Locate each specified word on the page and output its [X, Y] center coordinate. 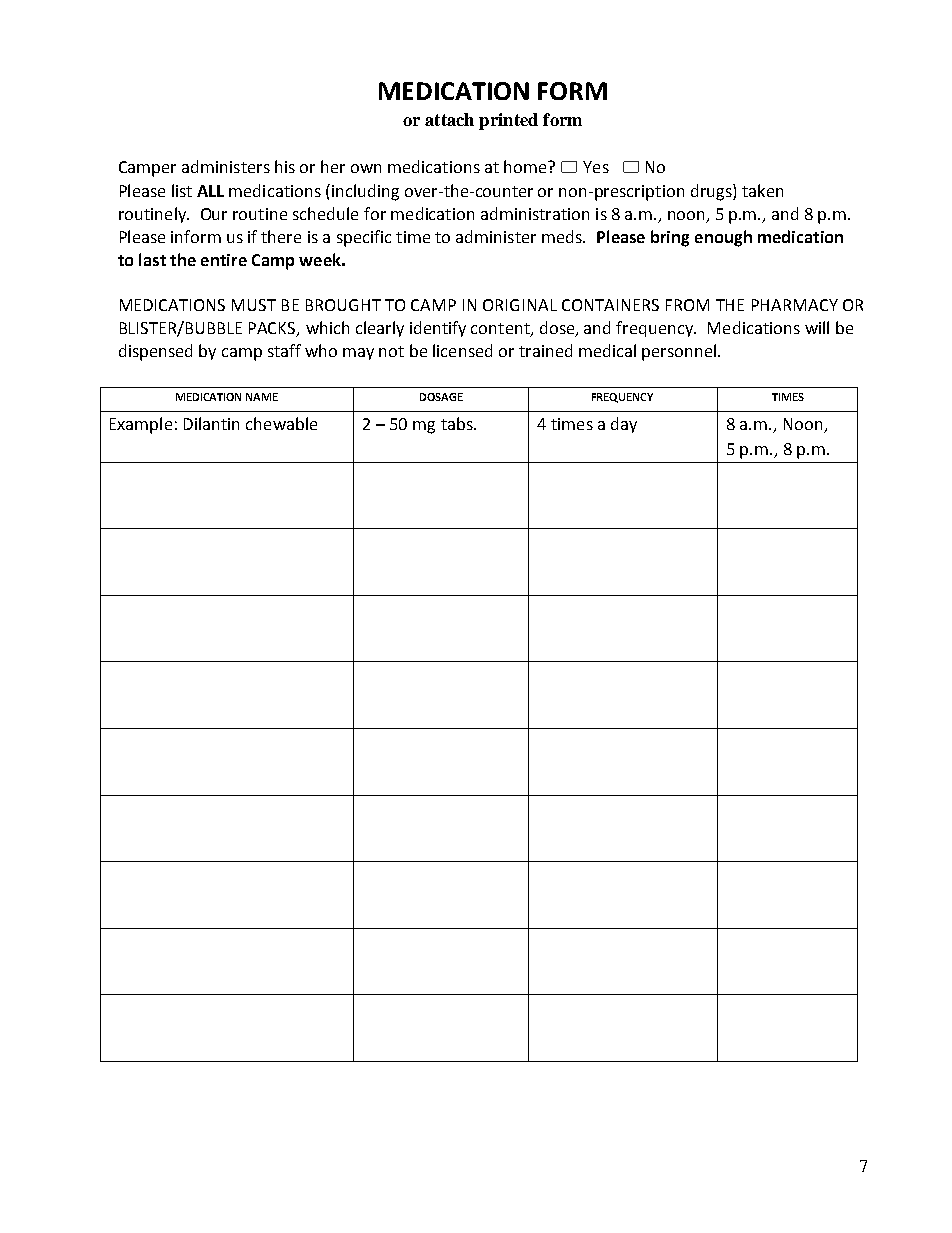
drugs [712, 192]
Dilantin [211, 423]
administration [535, 213]
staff [284, 350]
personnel [679, 352]
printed [508, 121]
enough [723, 238]
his [285, 166]
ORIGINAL [520, 305]
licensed [462, 350]
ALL [210, 191]
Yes [596, 167]
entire [224, 260]
